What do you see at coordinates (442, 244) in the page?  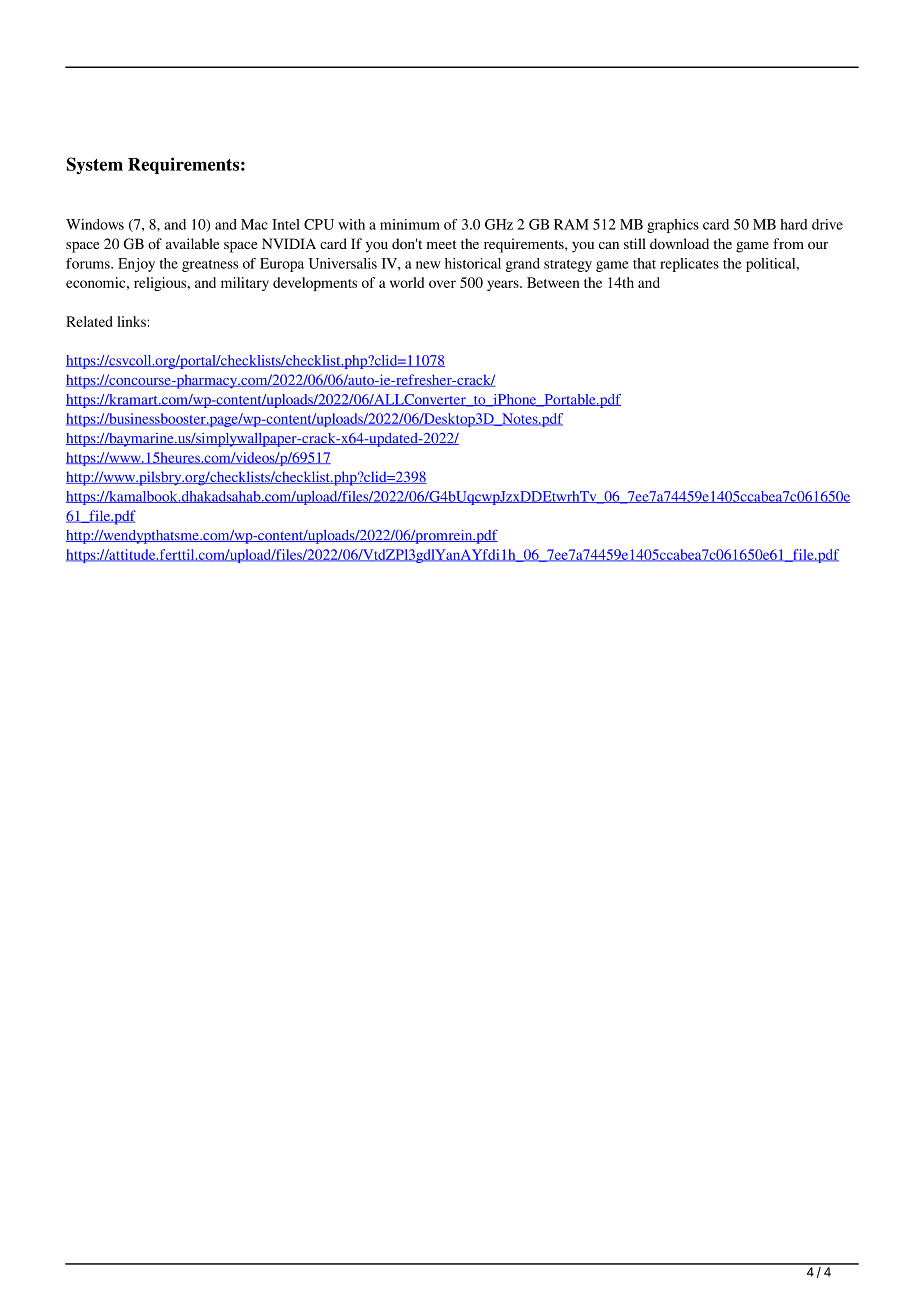 I see `meet` at bounding box center [442, 244].
